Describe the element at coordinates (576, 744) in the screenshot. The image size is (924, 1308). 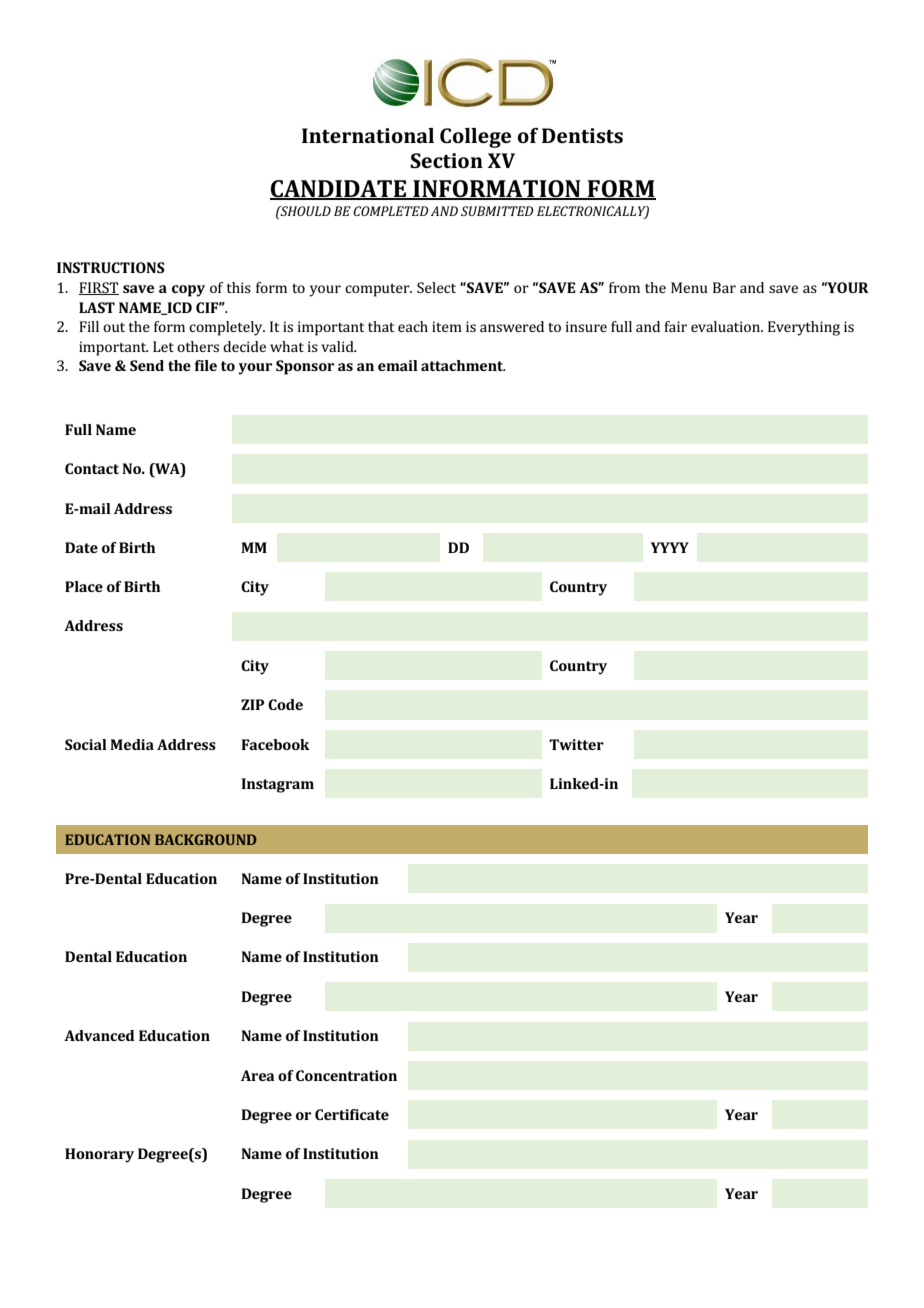
I see `Twitter` at that location.
